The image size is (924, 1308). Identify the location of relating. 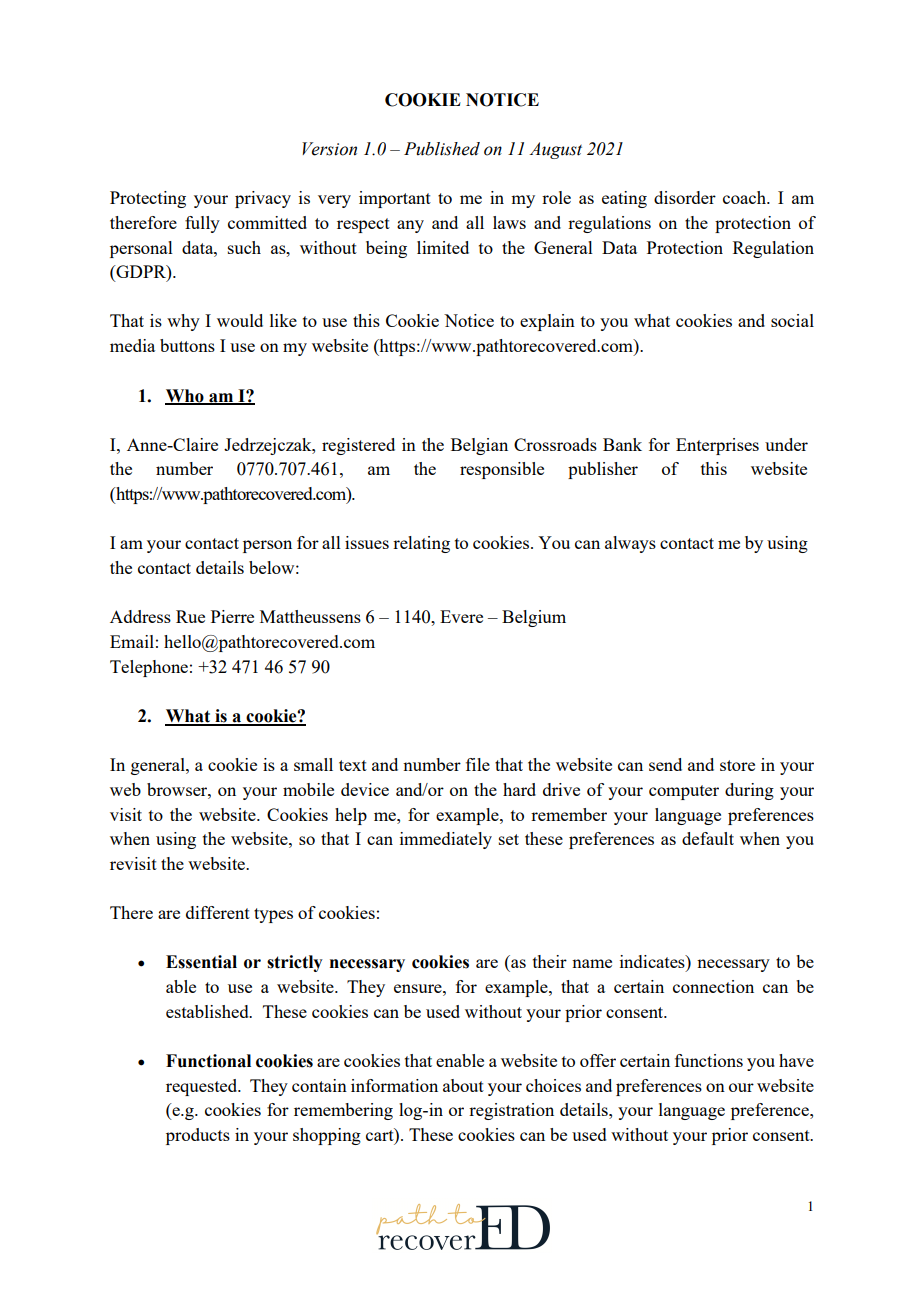
(421, 544).
